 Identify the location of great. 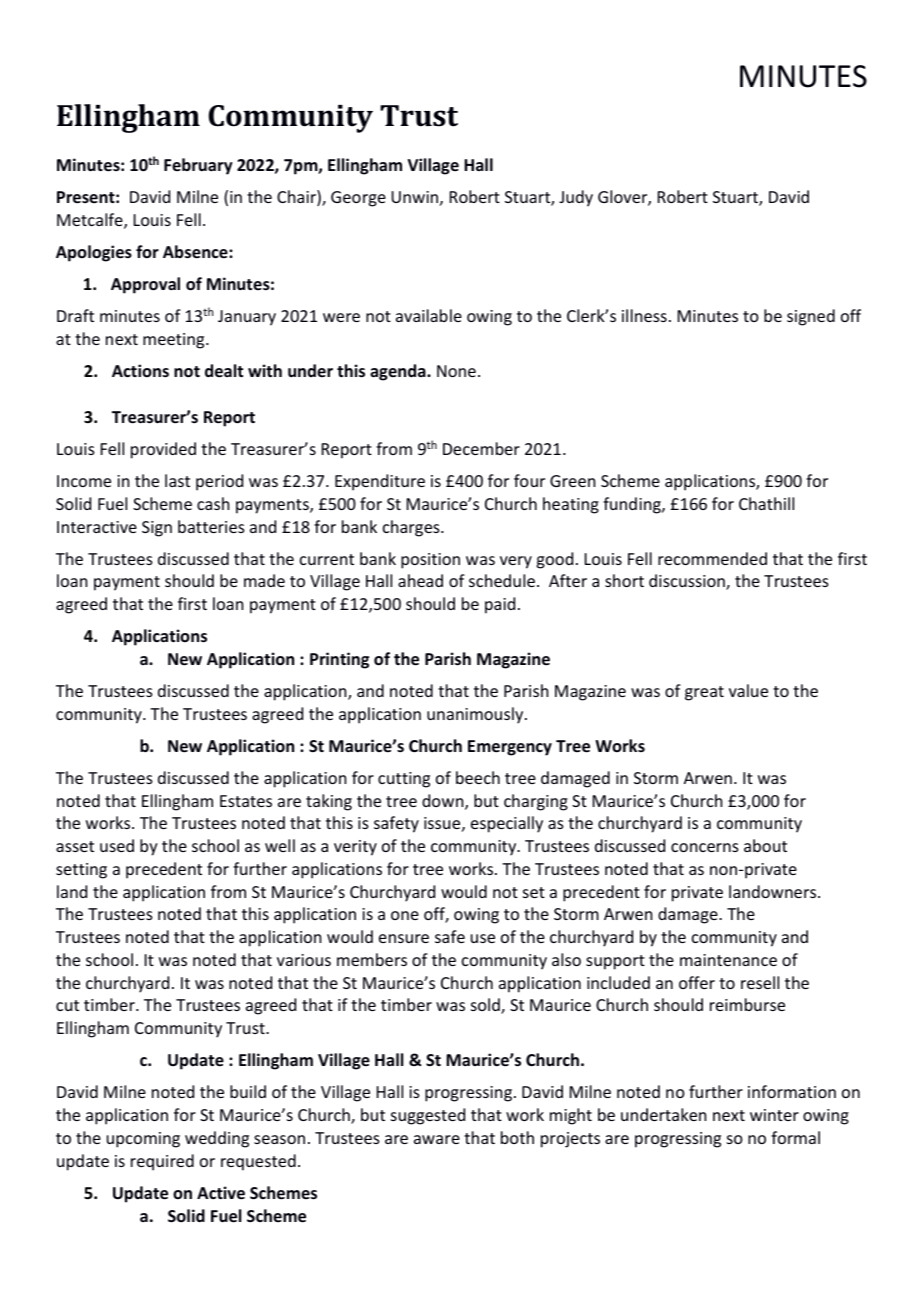
(704, 693).
